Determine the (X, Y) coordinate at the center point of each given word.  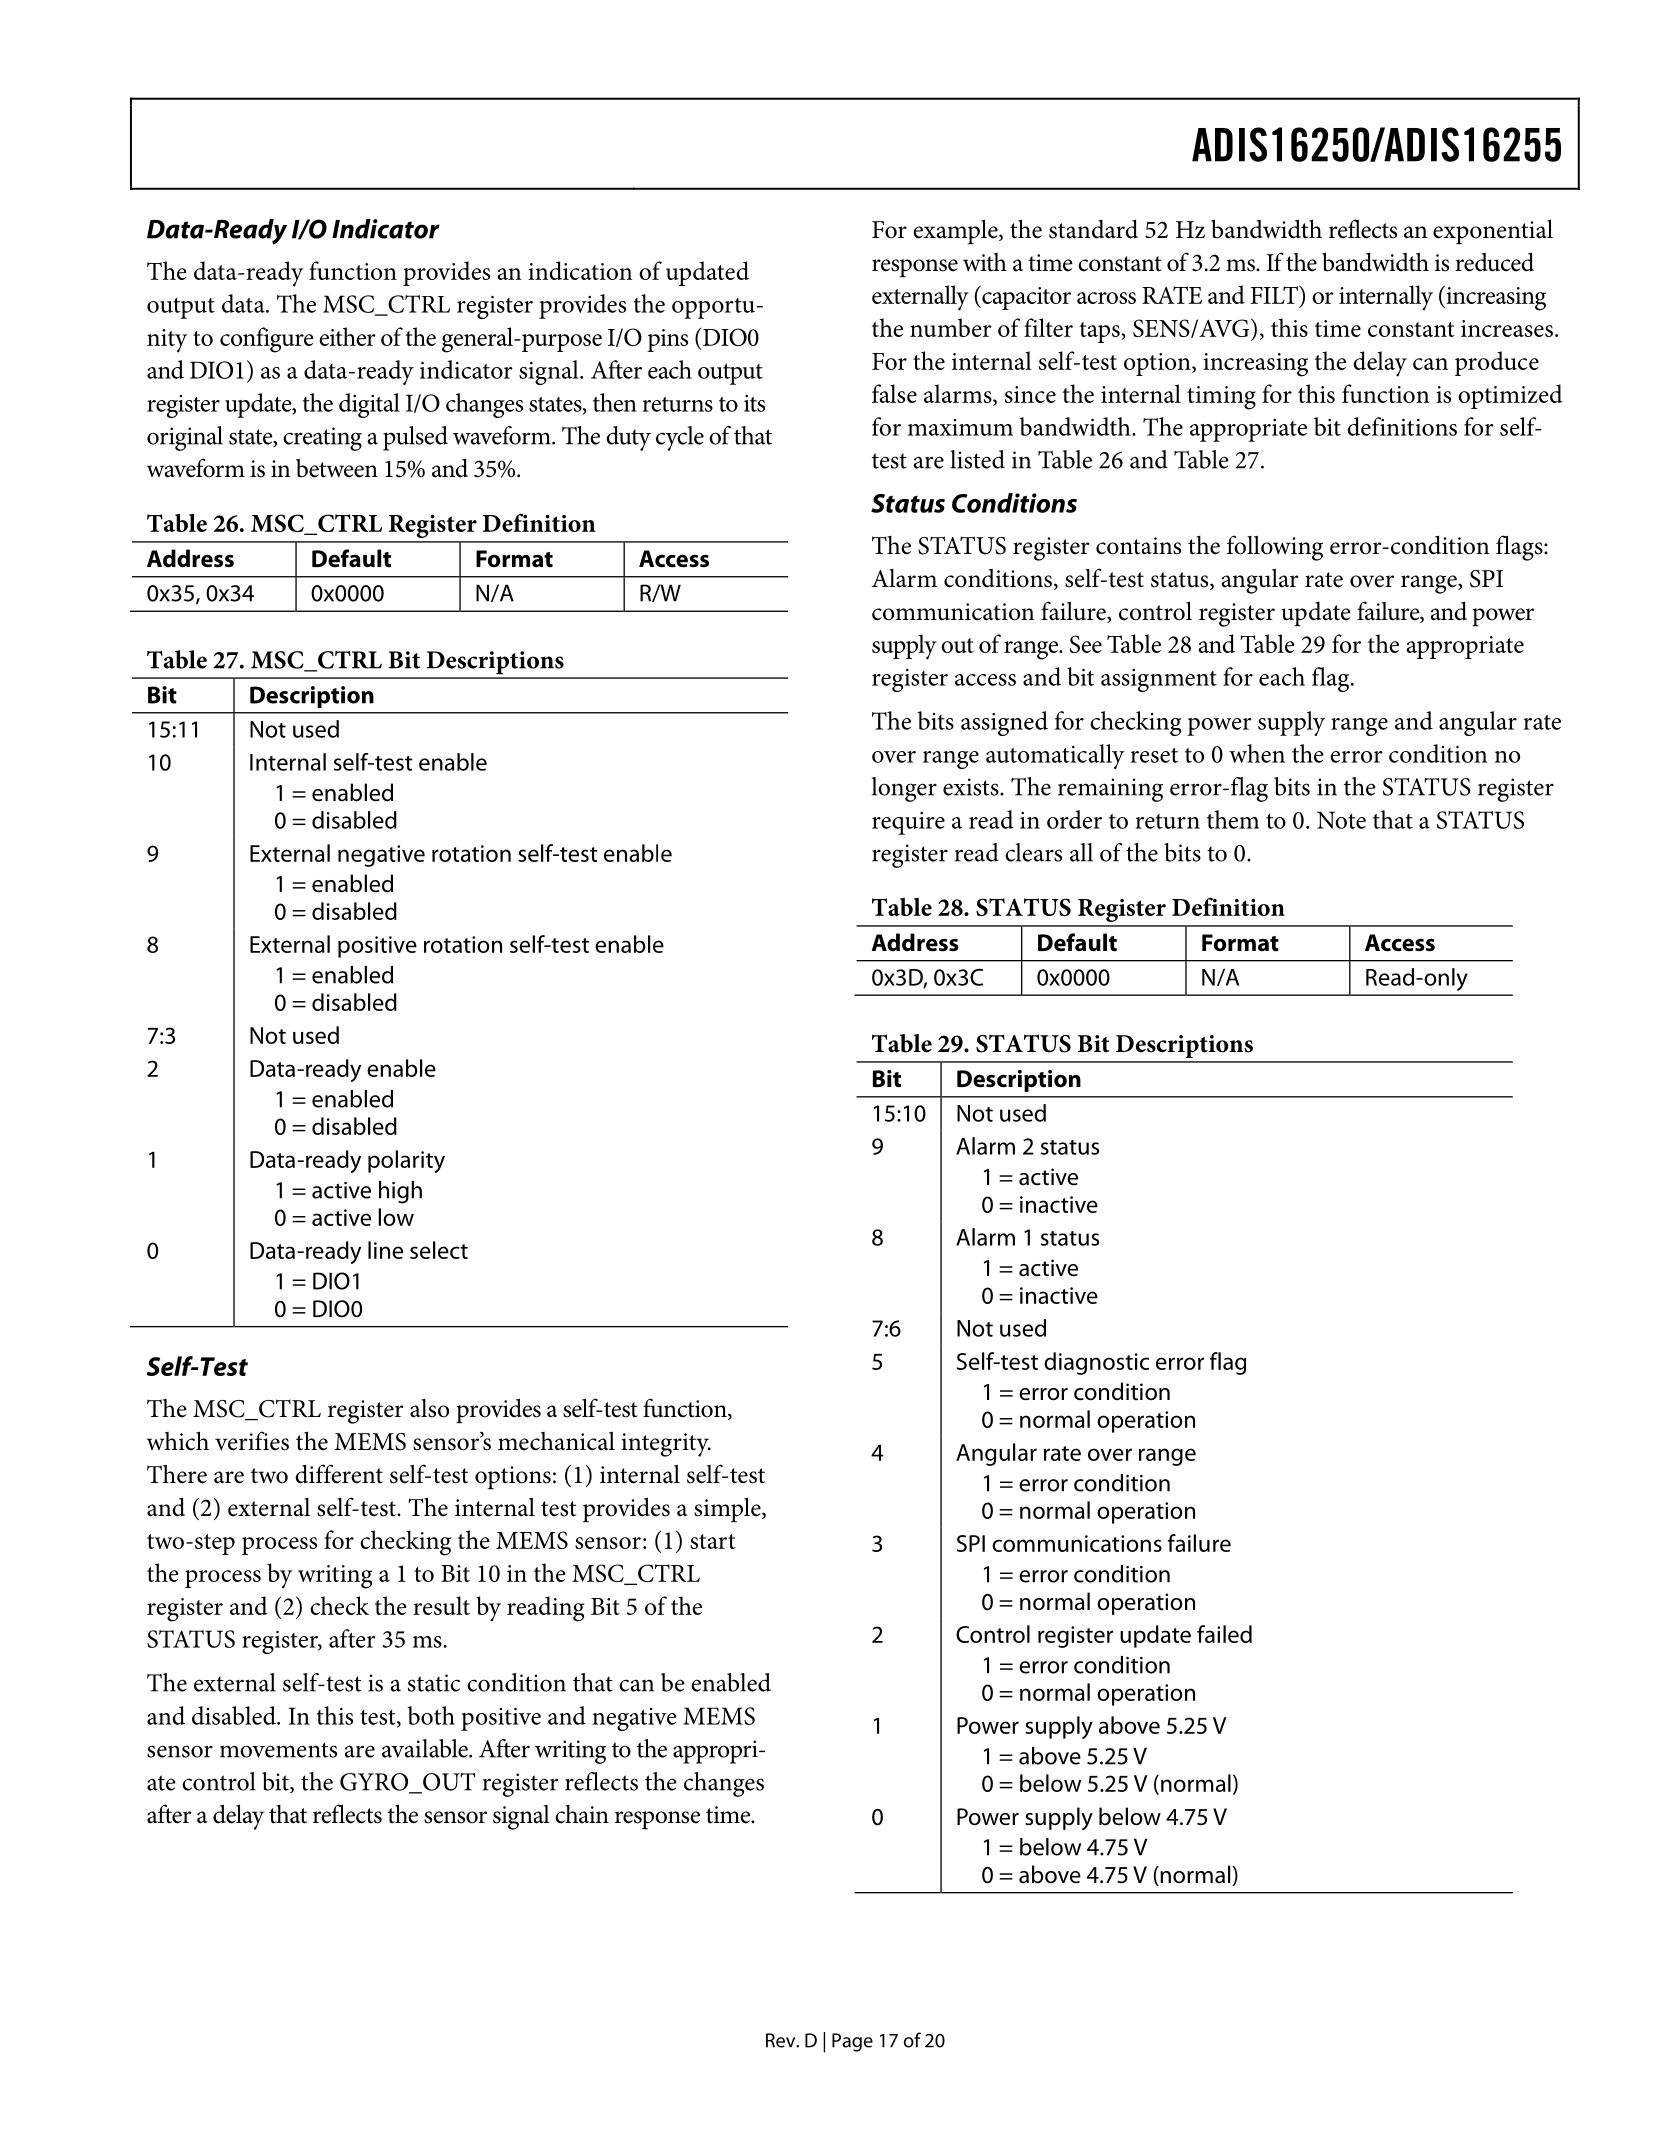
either (347, 336)
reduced (1494, 262)
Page (852, 2042)
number (951, 327)
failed (1224, 1634)
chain (582, 1814)
